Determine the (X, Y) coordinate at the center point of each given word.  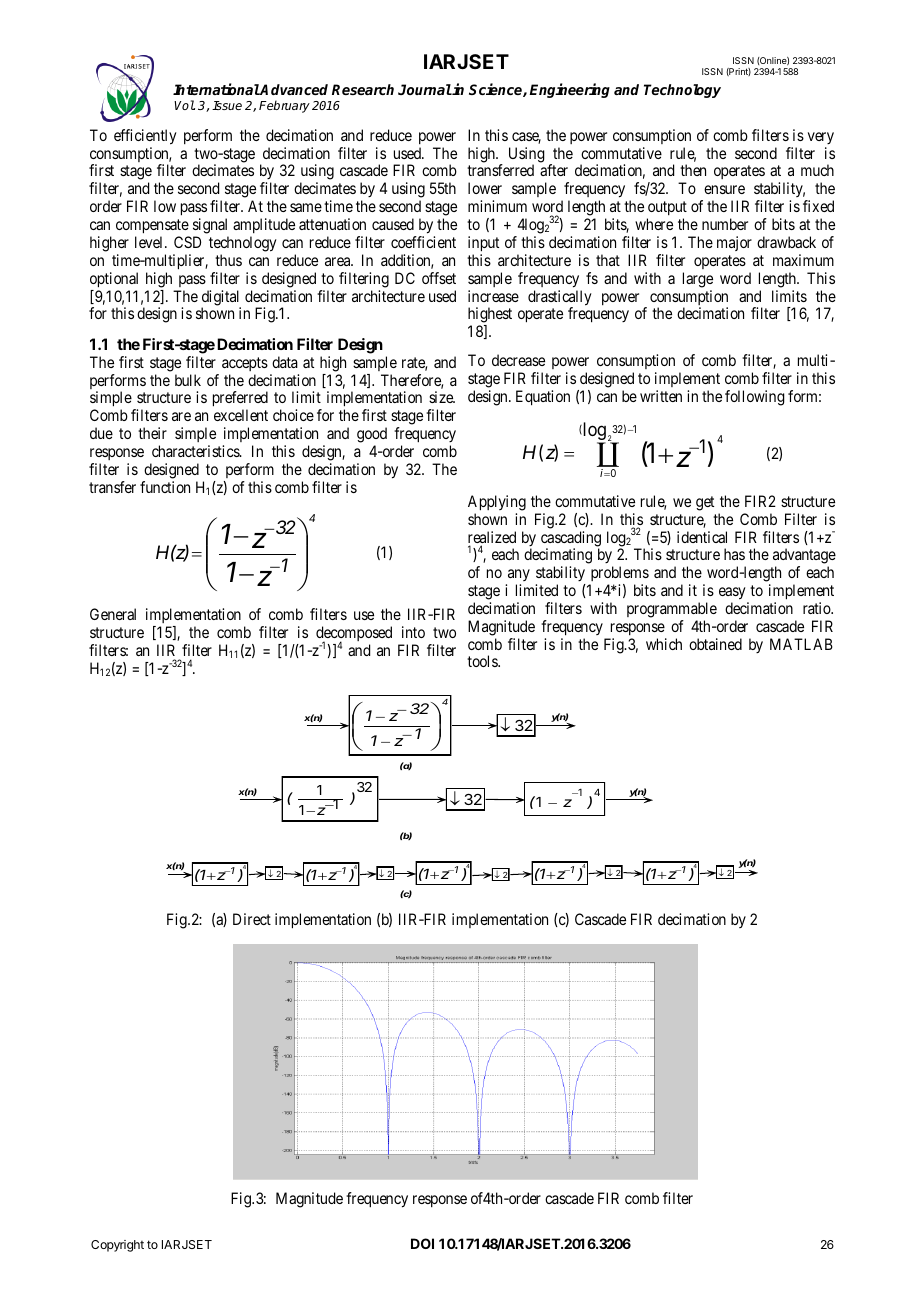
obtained (715, 644)
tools (483, 661)
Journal (425, 89)
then (693, 170)
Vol (184, 105)
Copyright (117, 1246)
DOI (422, 1243)
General (113, 614)
